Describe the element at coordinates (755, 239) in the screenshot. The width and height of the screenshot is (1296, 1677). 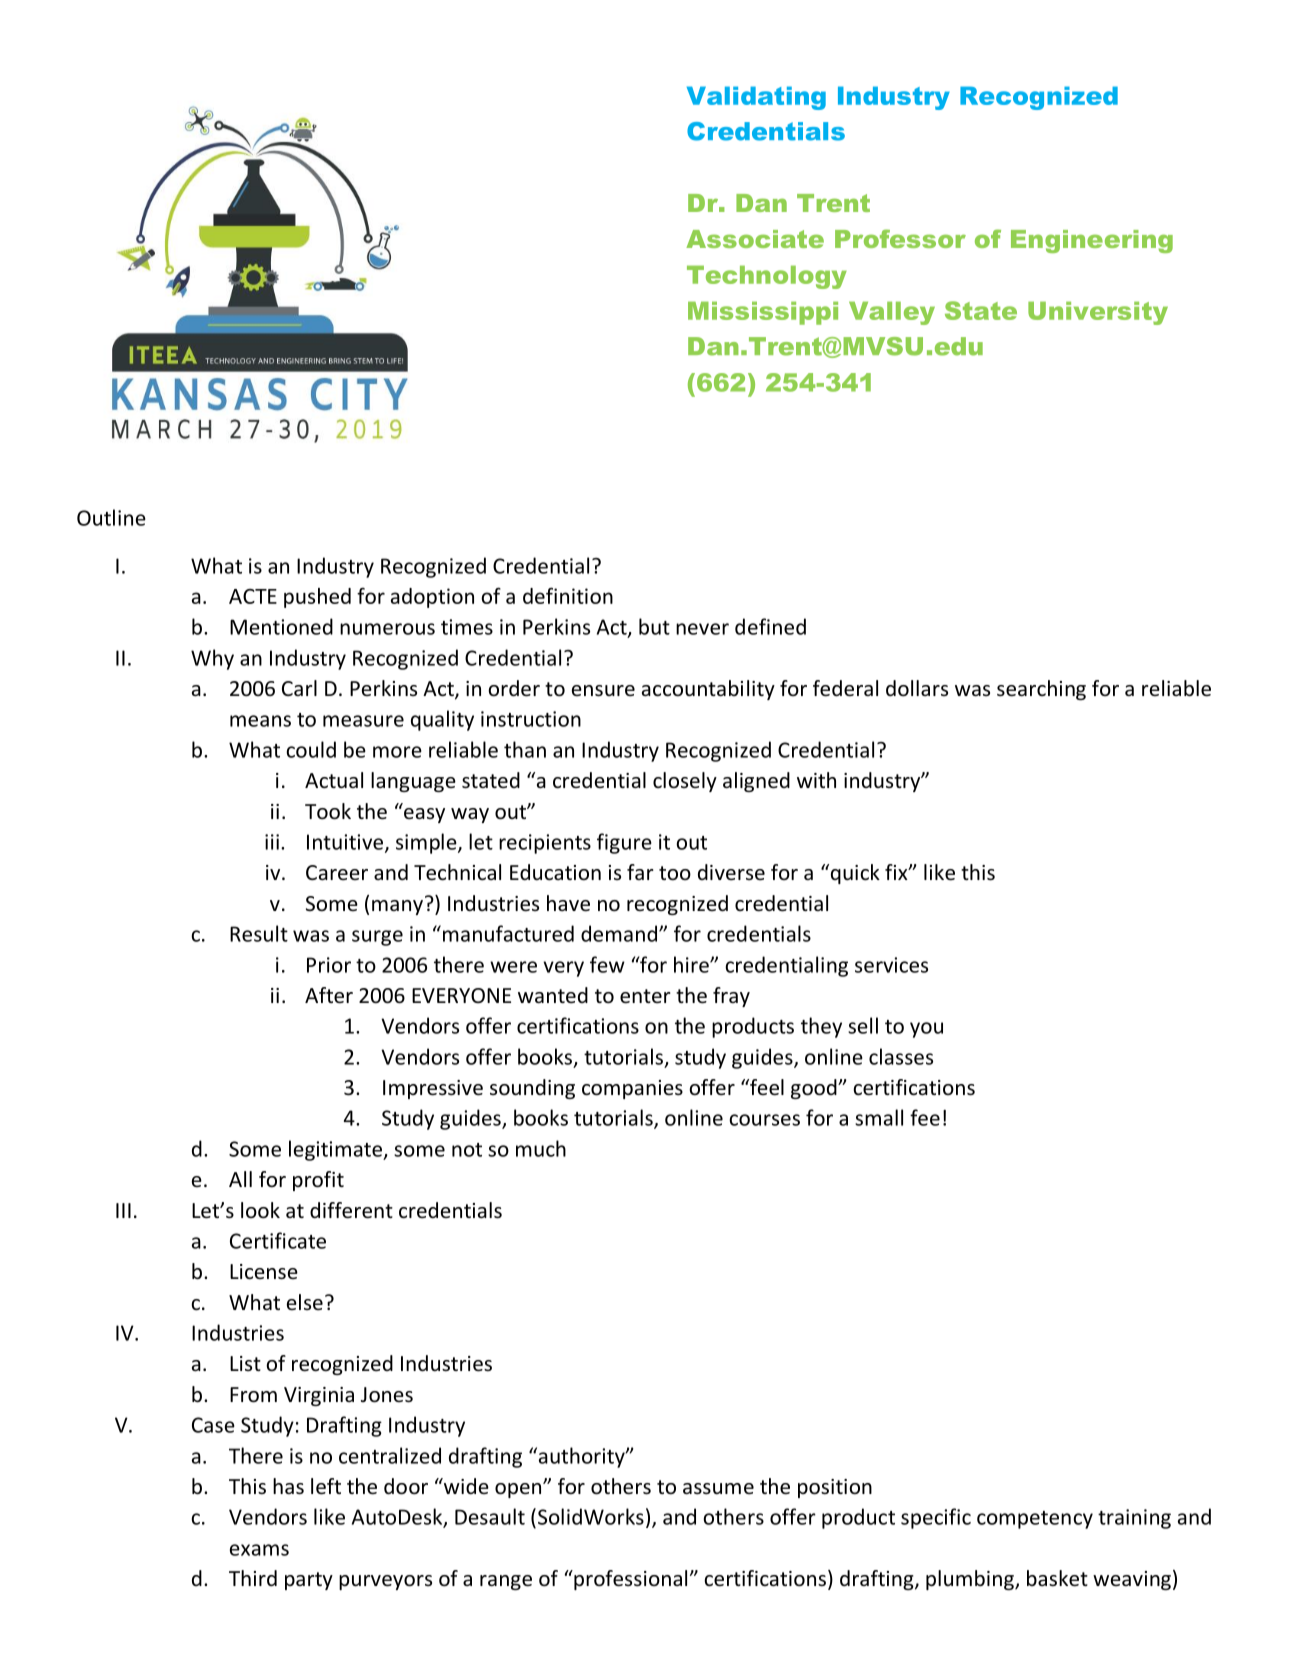
I see `Associate` at that location.
